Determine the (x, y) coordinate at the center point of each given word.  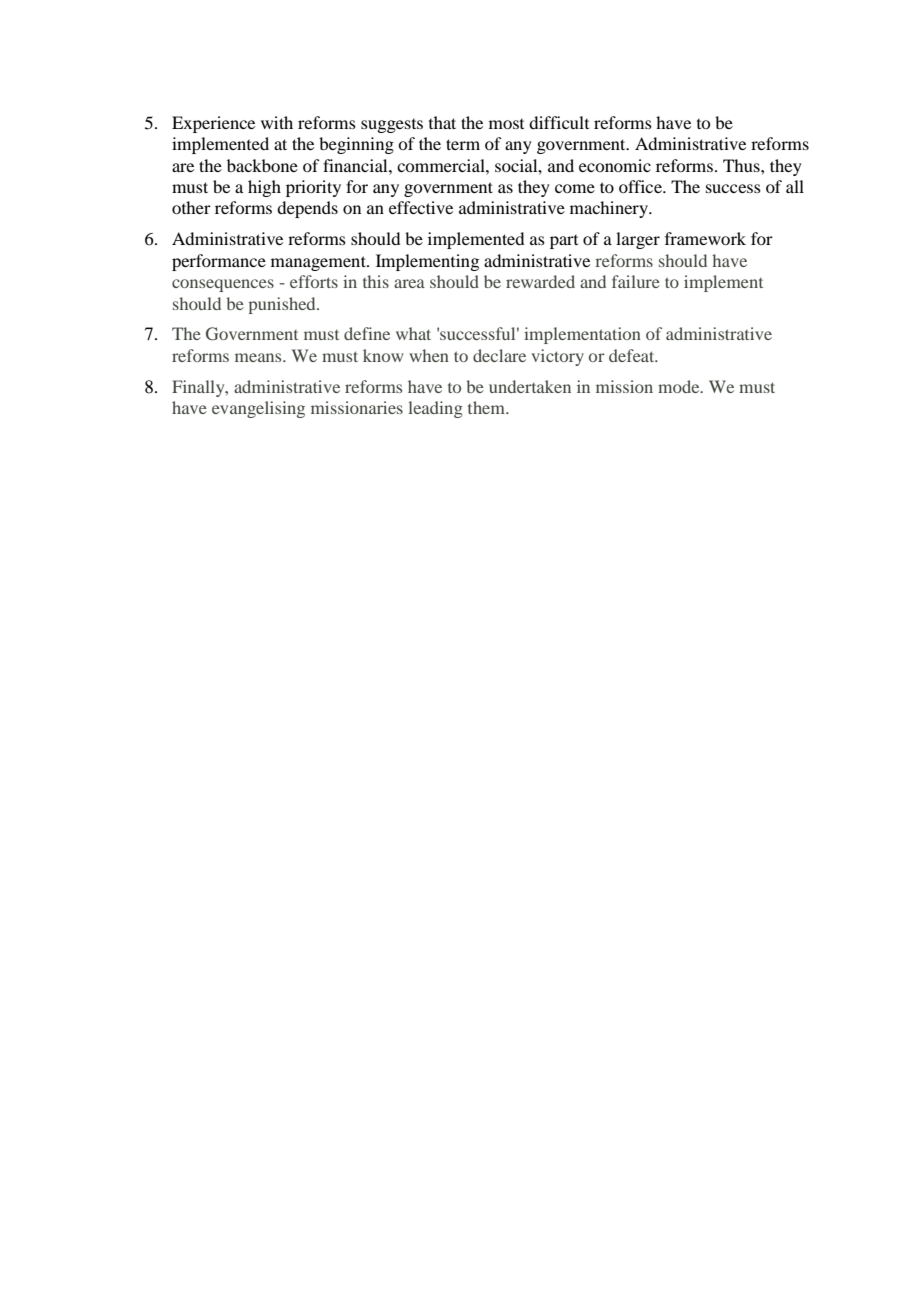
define (367, 333)
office (641, 186)
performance (219, 262)
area (409, 283)
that (442, 122)
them (487, 407)
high (264, 188)
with (277, 122)
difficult (559, 122)
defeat (633, 355)
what (413, 333)
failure (636, 281)
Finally (199, 388)
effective (421, 207)
